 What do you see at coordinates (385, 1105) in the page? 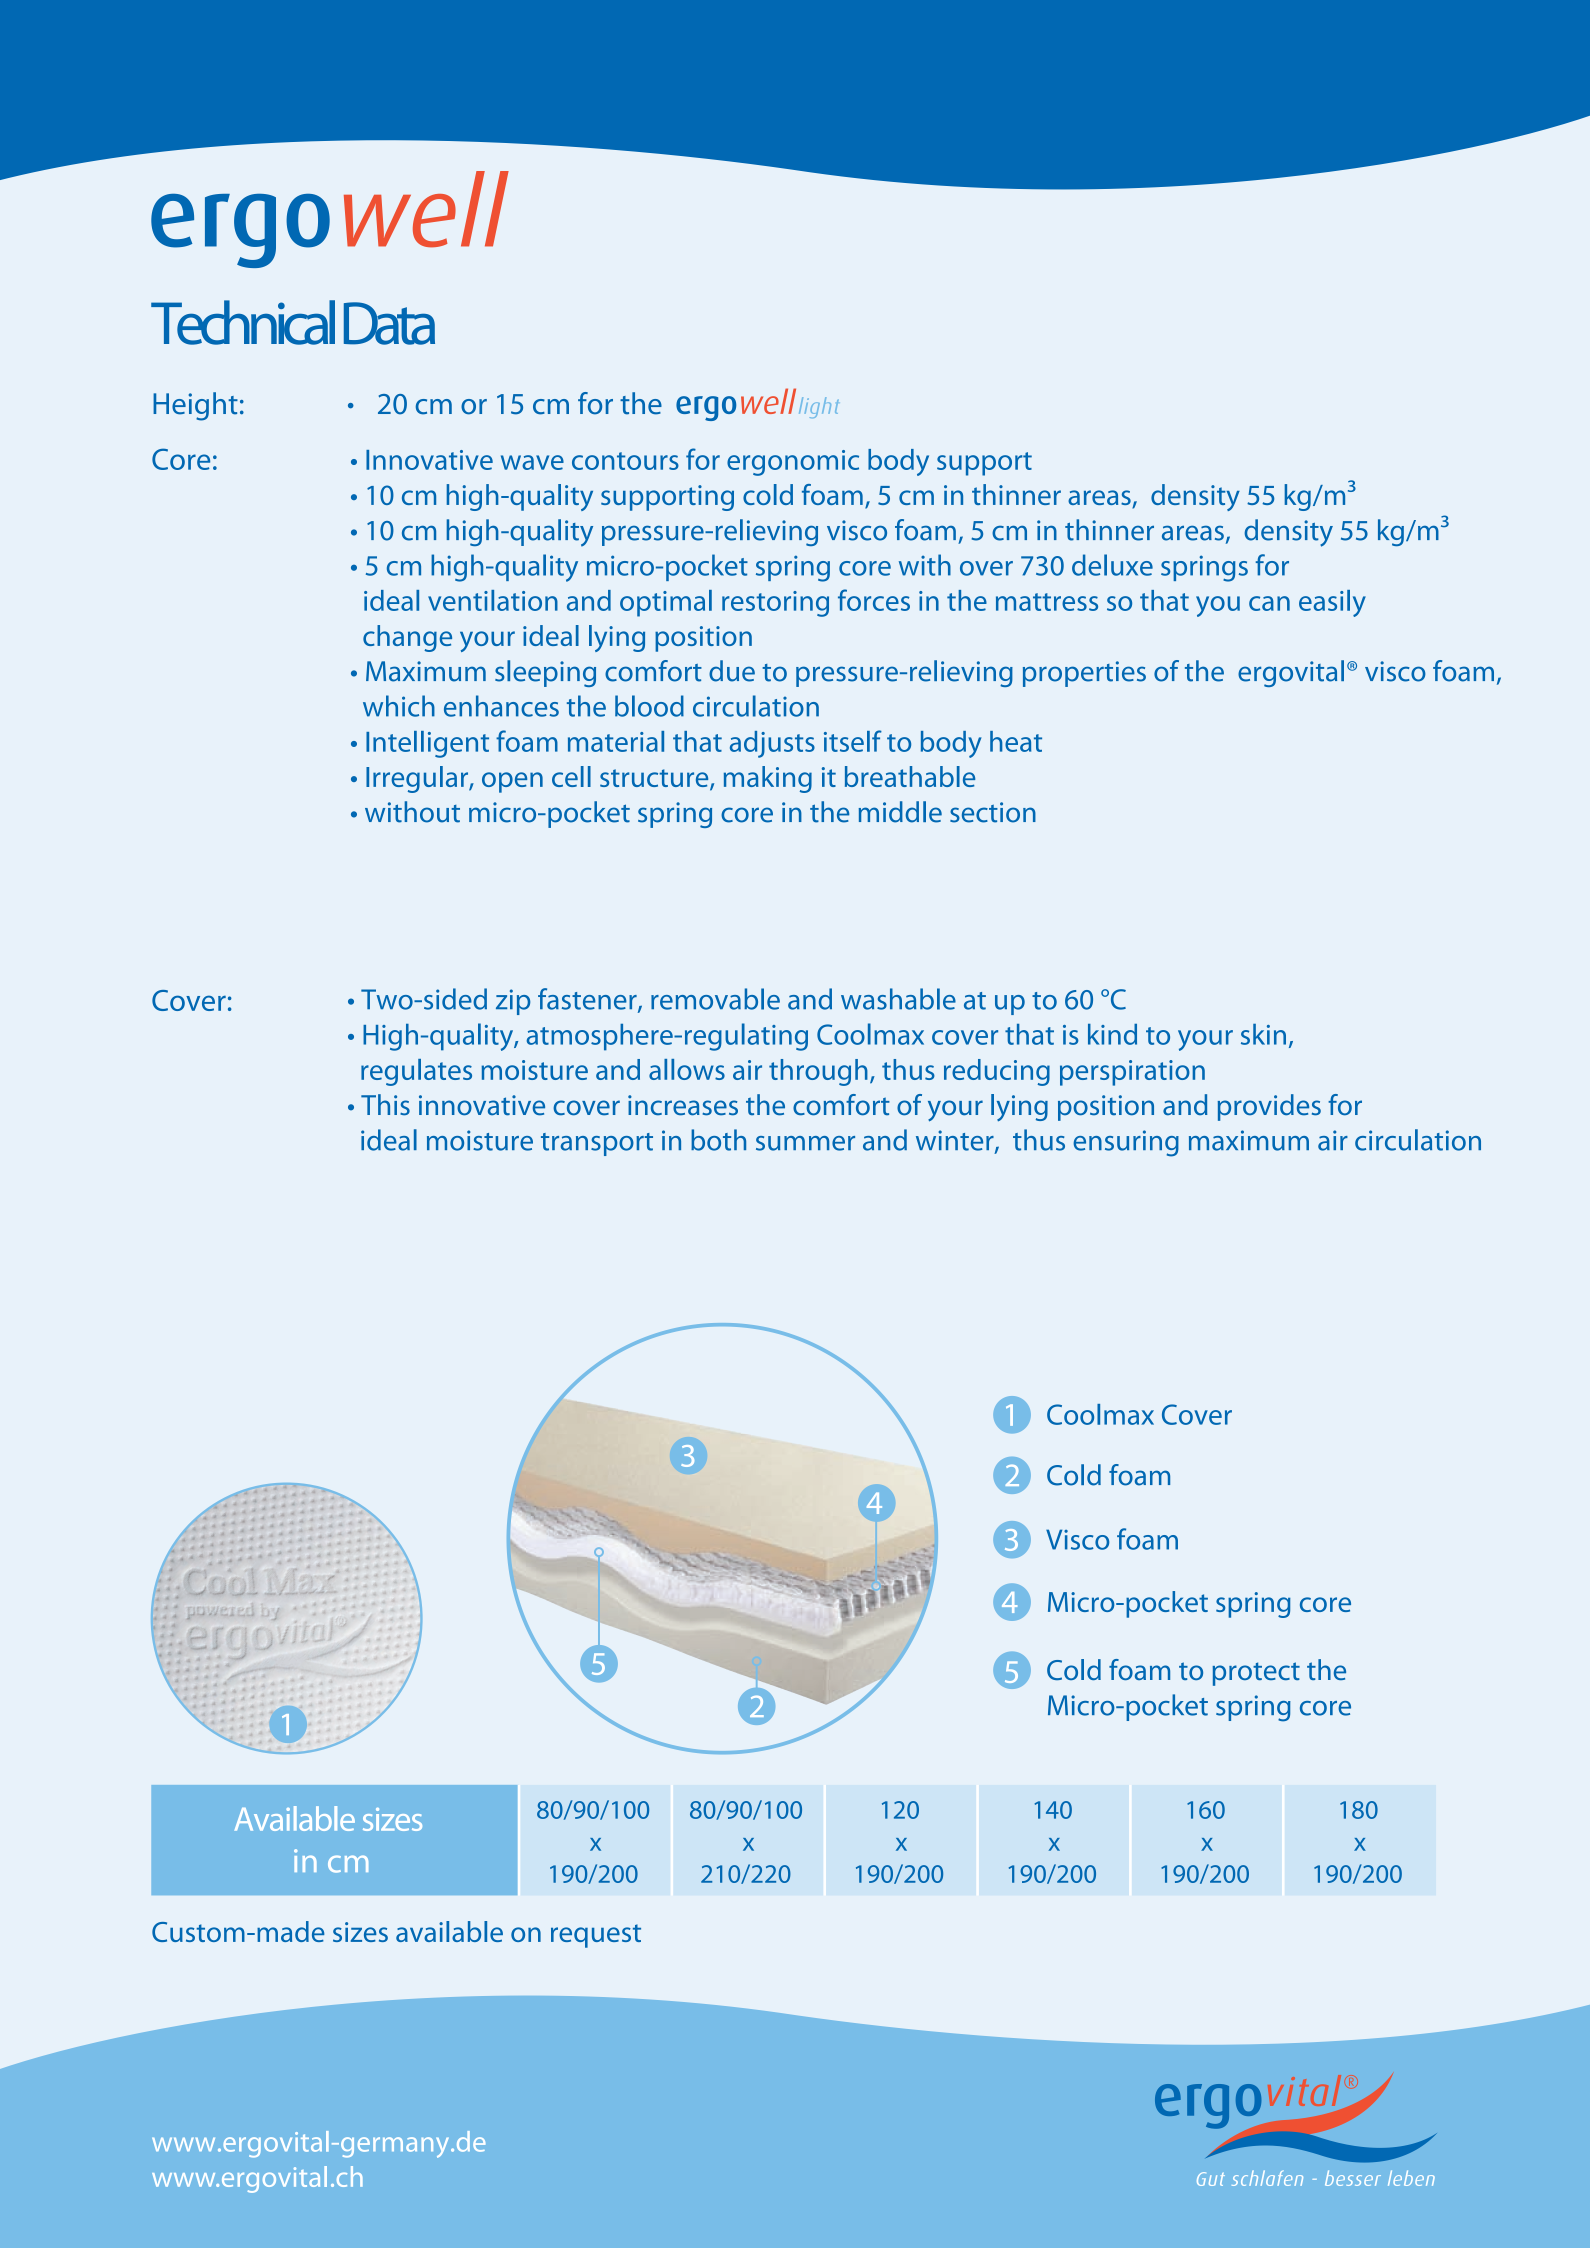
I see `This` at bounding box center [385, 1105].
